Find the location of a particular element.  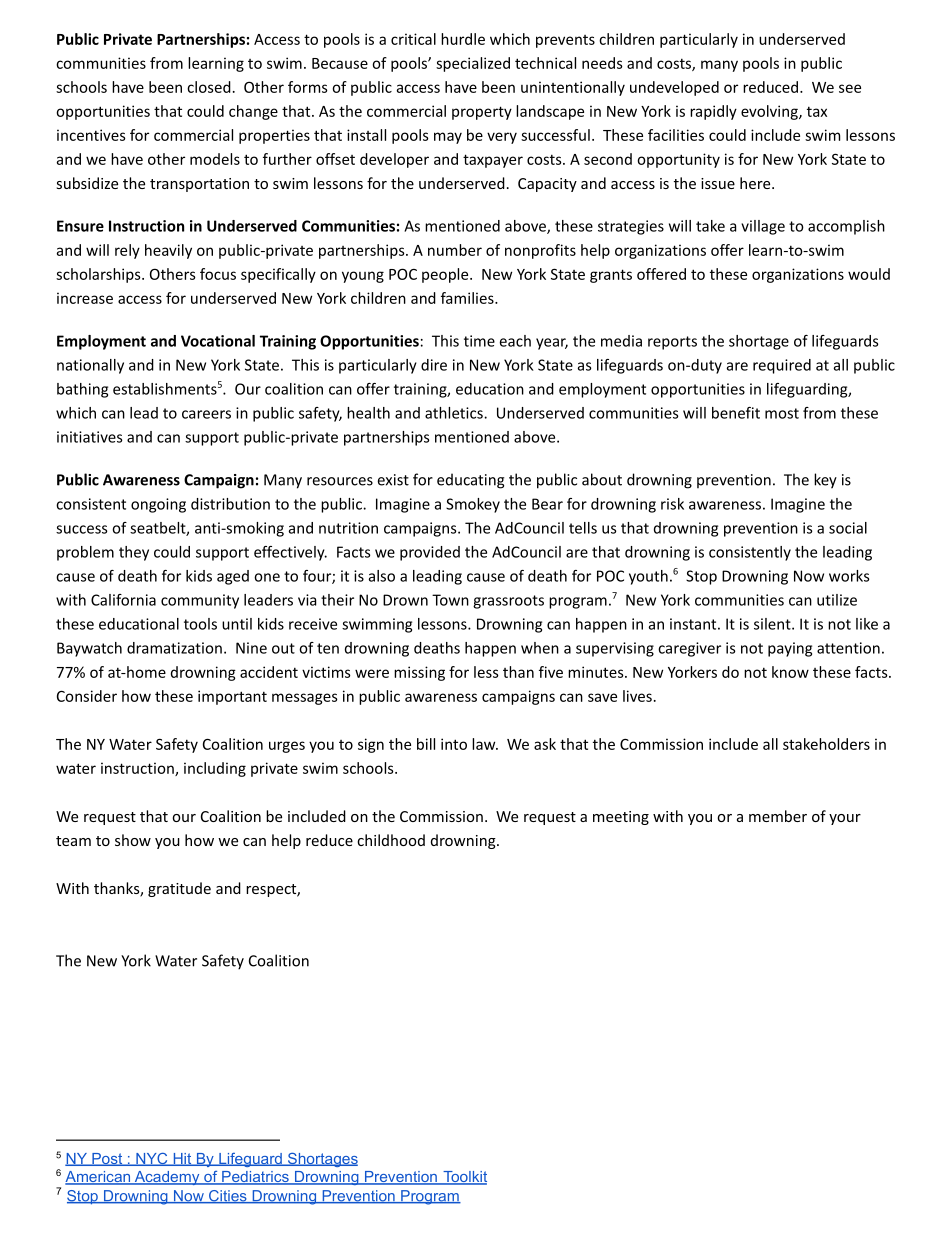

law is located at coordinates (485, 744).
